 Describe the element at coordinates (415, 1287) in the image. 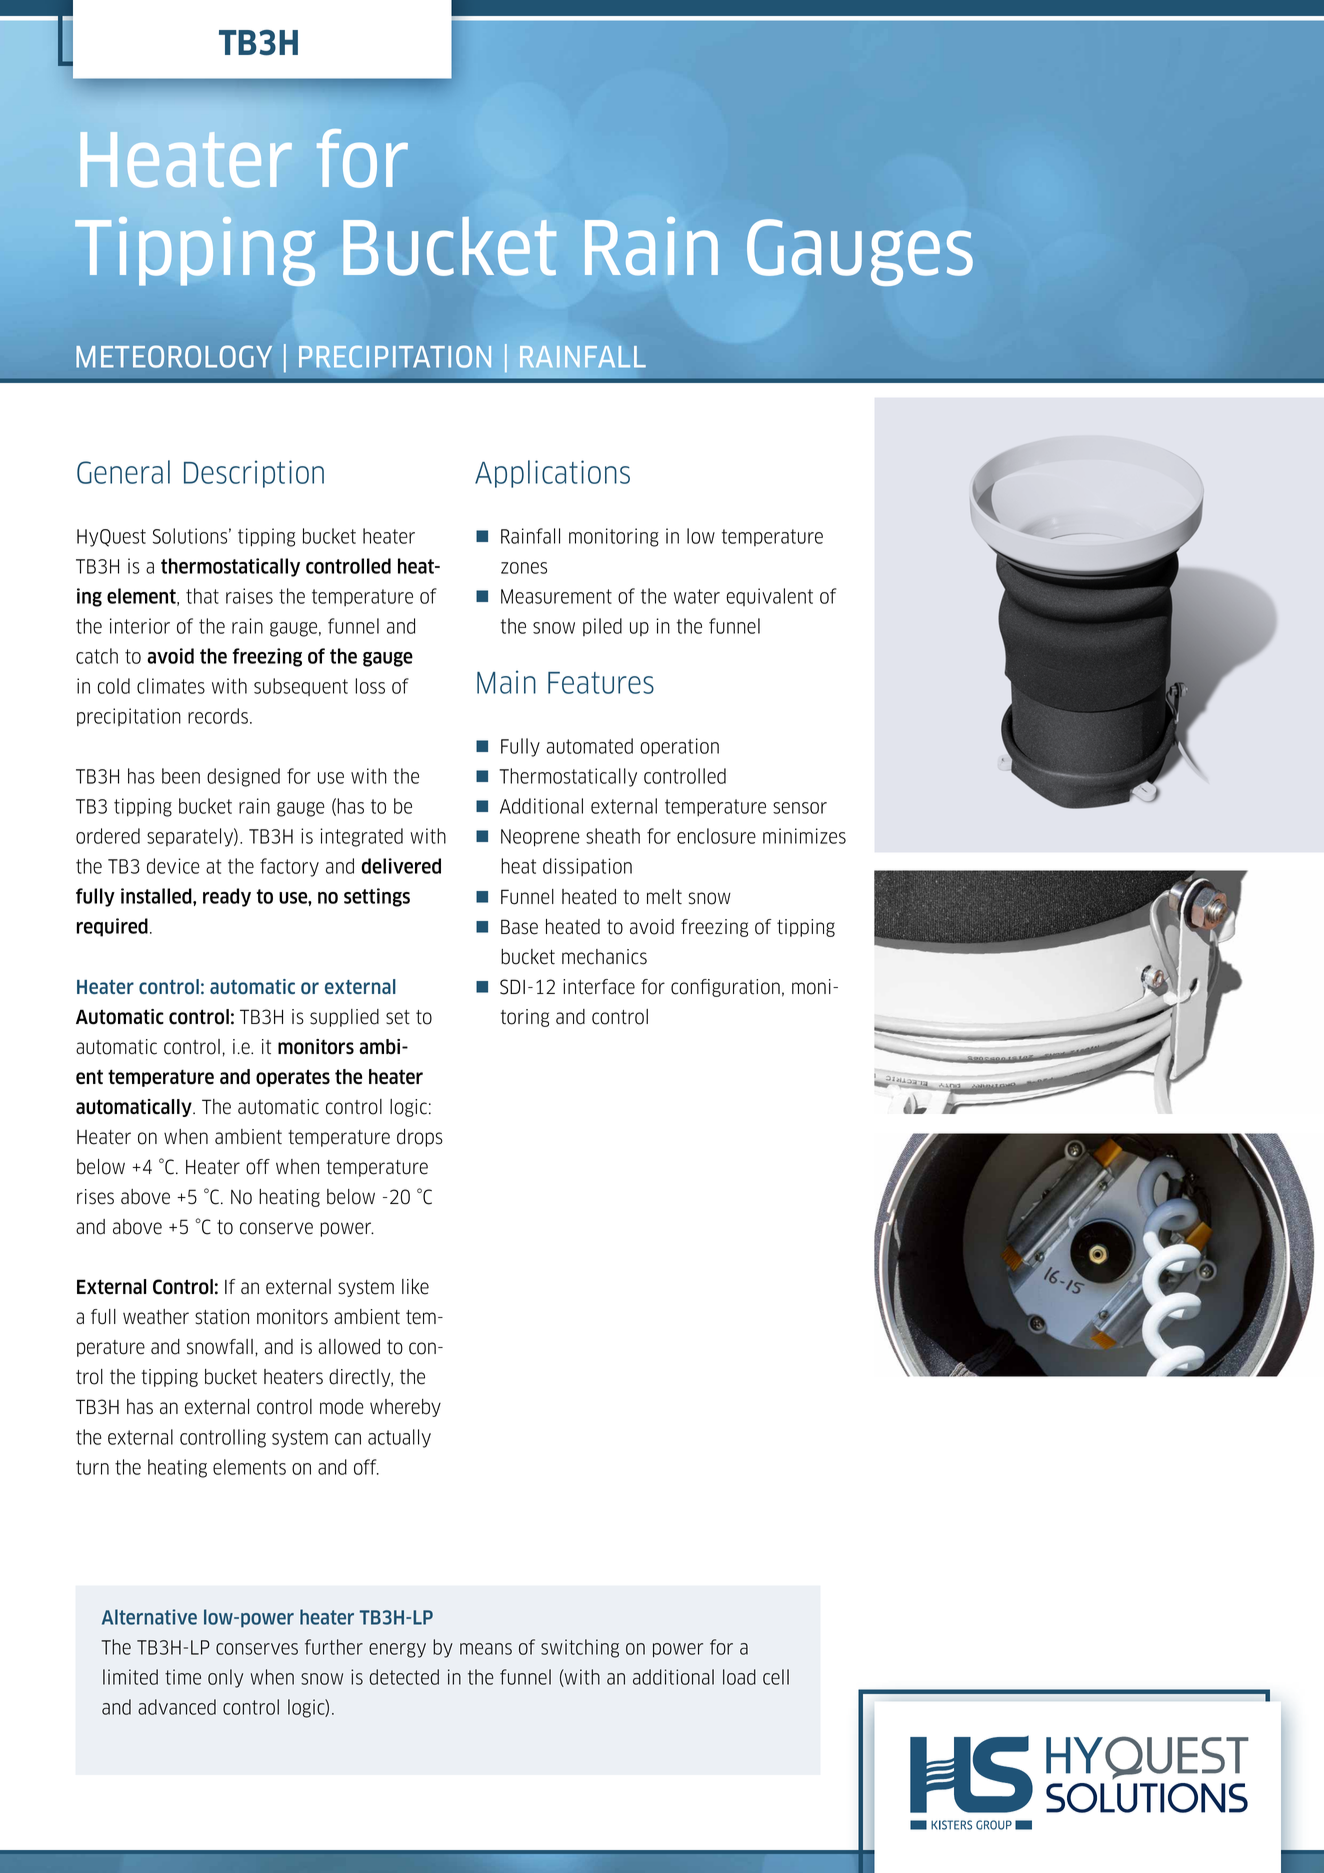

I see `like` at that location.
